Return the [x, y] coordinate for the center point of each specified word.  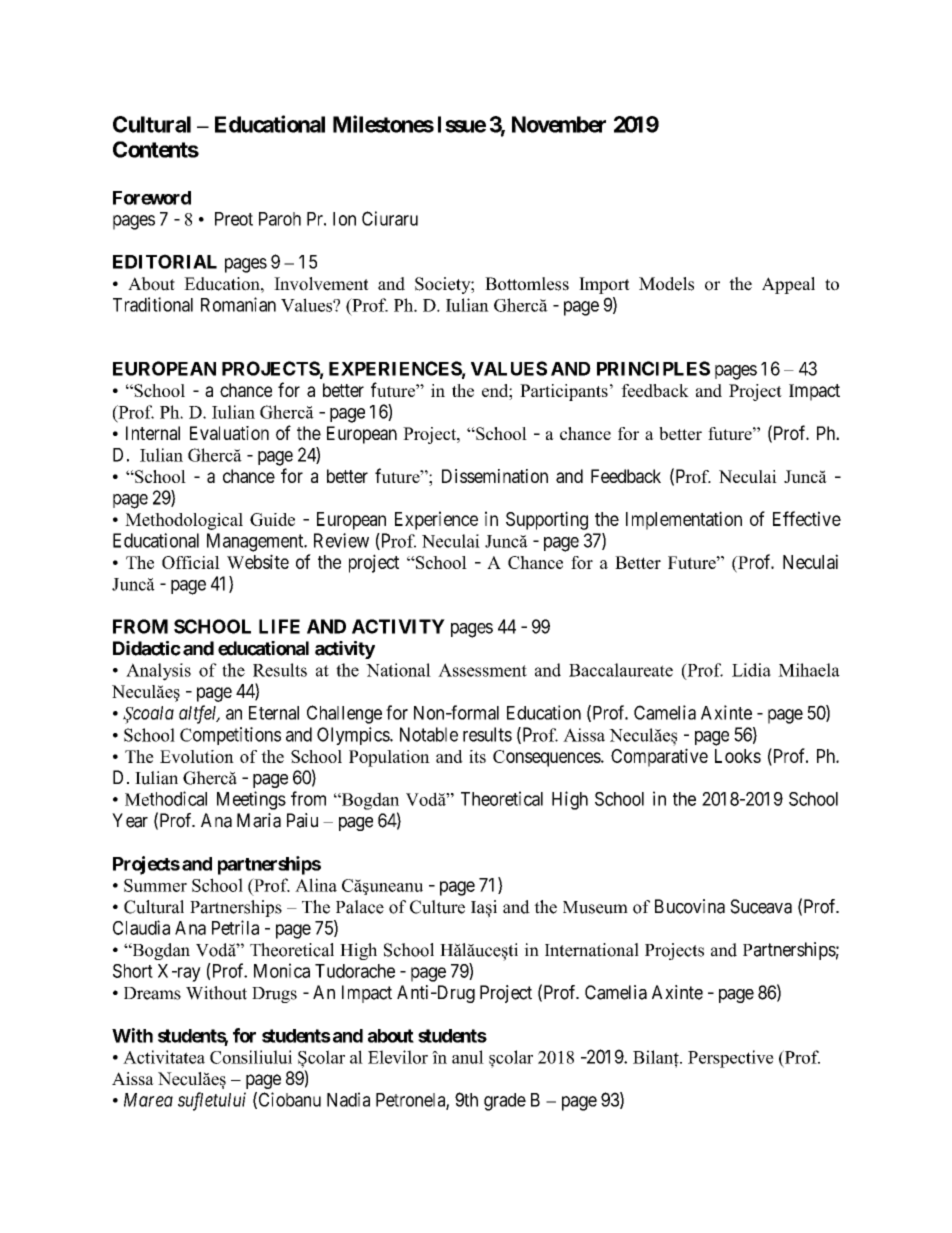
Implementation [684, 520]
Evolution [197, 756]
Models [666, 284]
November [559, 124]
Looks [738, 756]
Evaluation [229, 433]
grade [505, 1102]
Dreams [152, 993]
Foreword [152, 198]
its [477, 756]
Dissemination [495, 476]
